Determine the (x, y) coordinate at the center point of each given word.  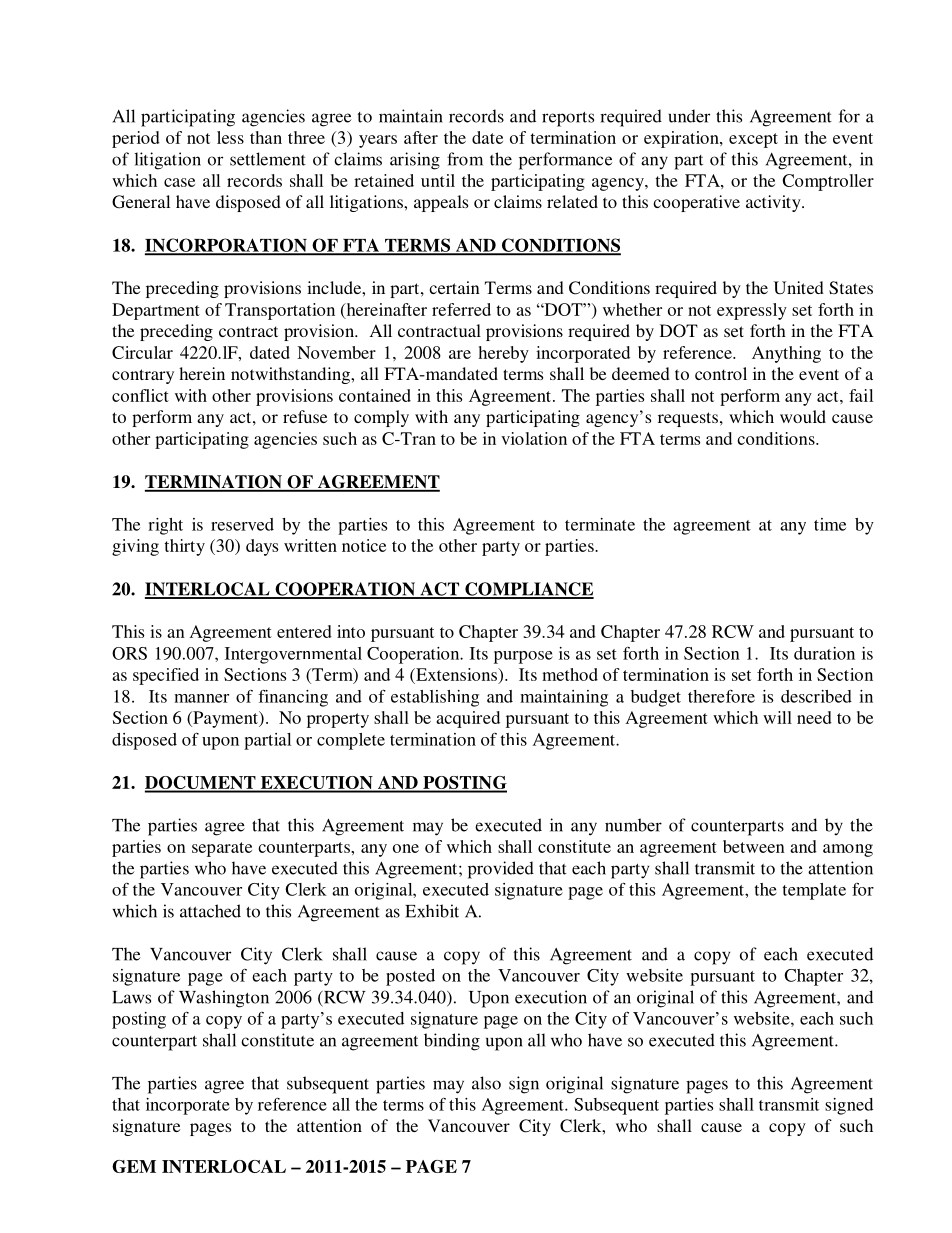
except (753, 140)
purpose (523, 657)
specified (166, 676)
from (465, 159)
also (486, 1083)
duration (824, 653)
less (230, 137)
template (814, 891)
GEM (134, 1166)
